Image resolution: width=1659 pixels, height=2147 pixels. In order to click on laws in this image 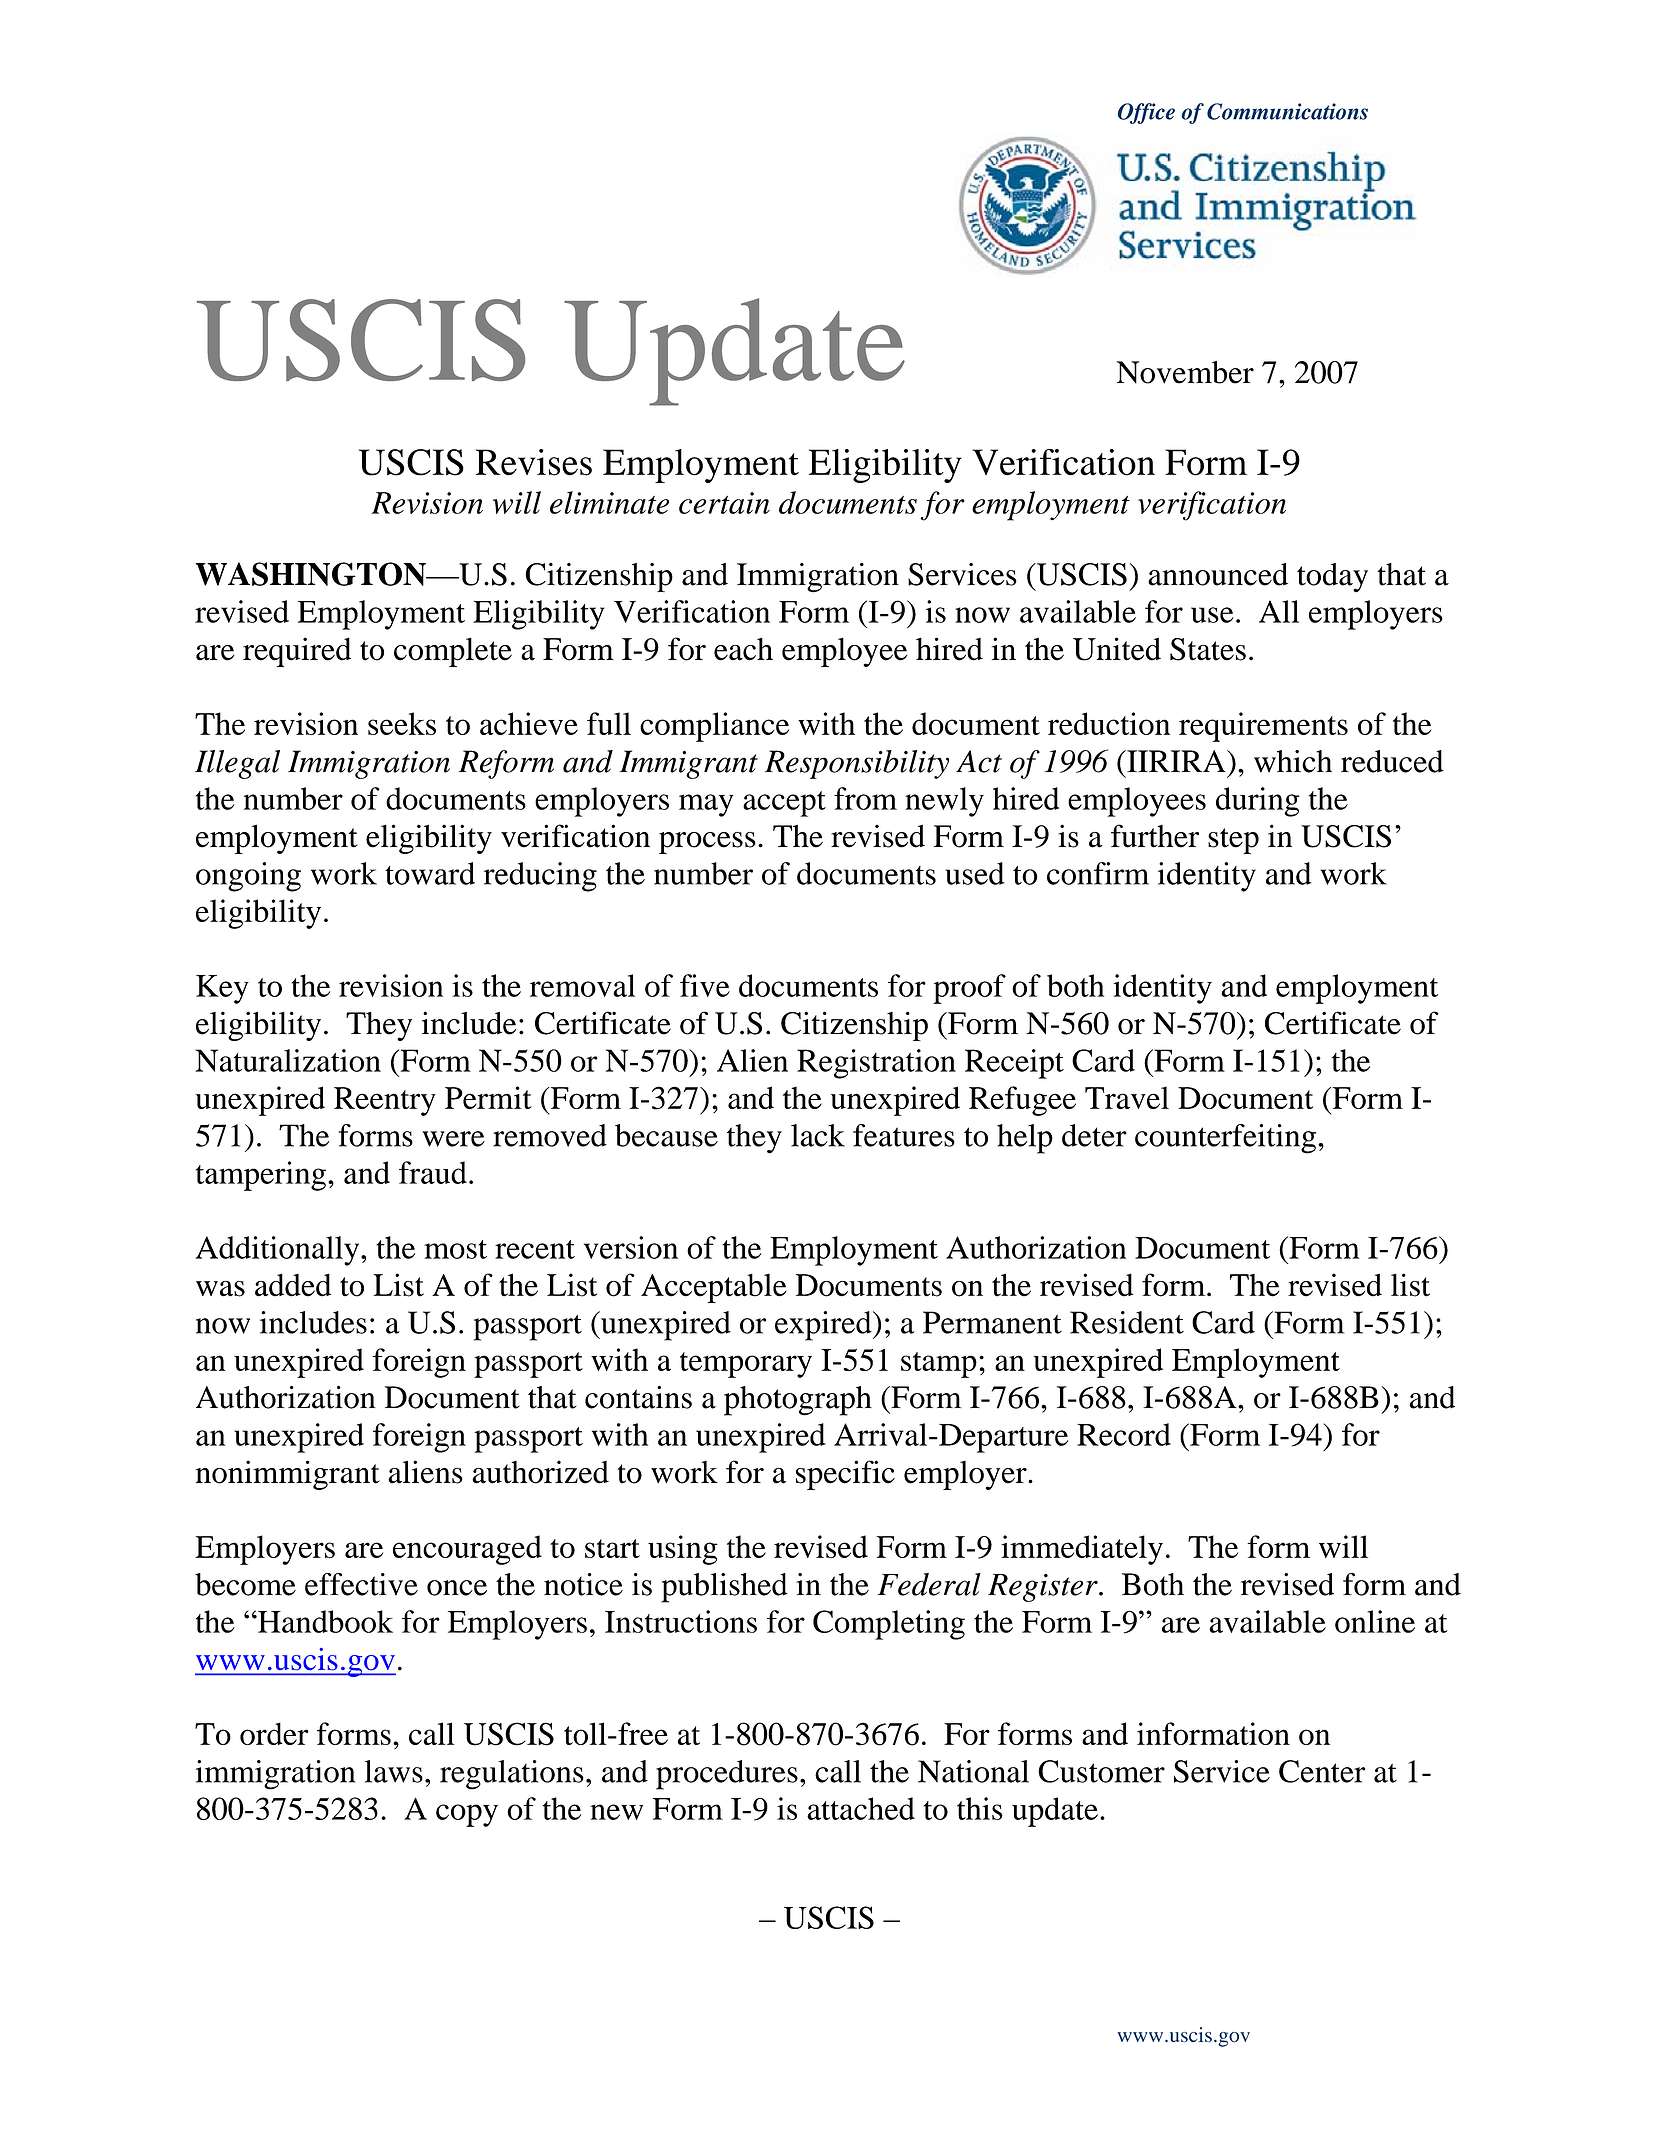, I will do `click(394, 1771)`.
